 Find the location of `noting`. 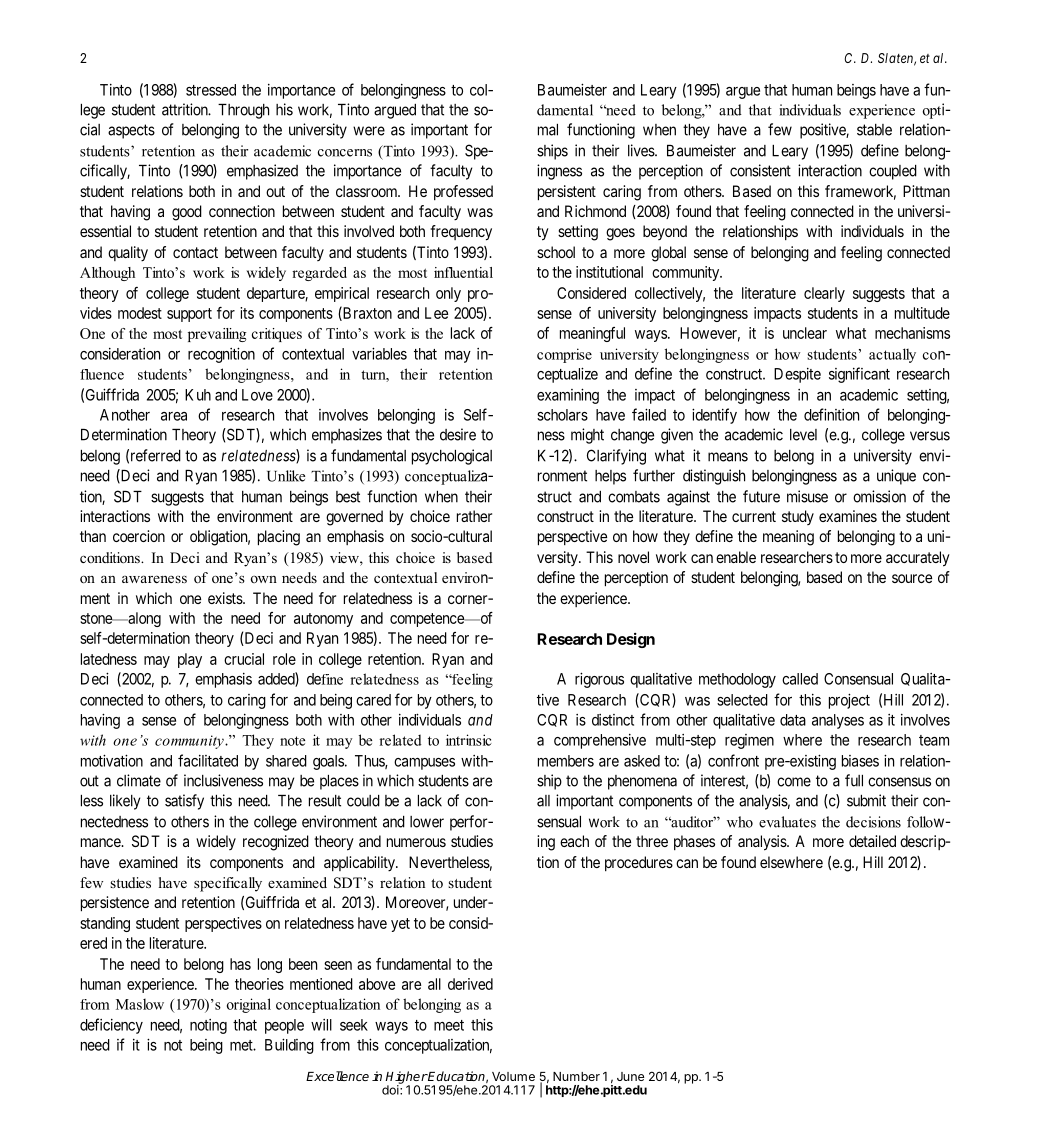

noting is located at coordinates (208, 1026).
